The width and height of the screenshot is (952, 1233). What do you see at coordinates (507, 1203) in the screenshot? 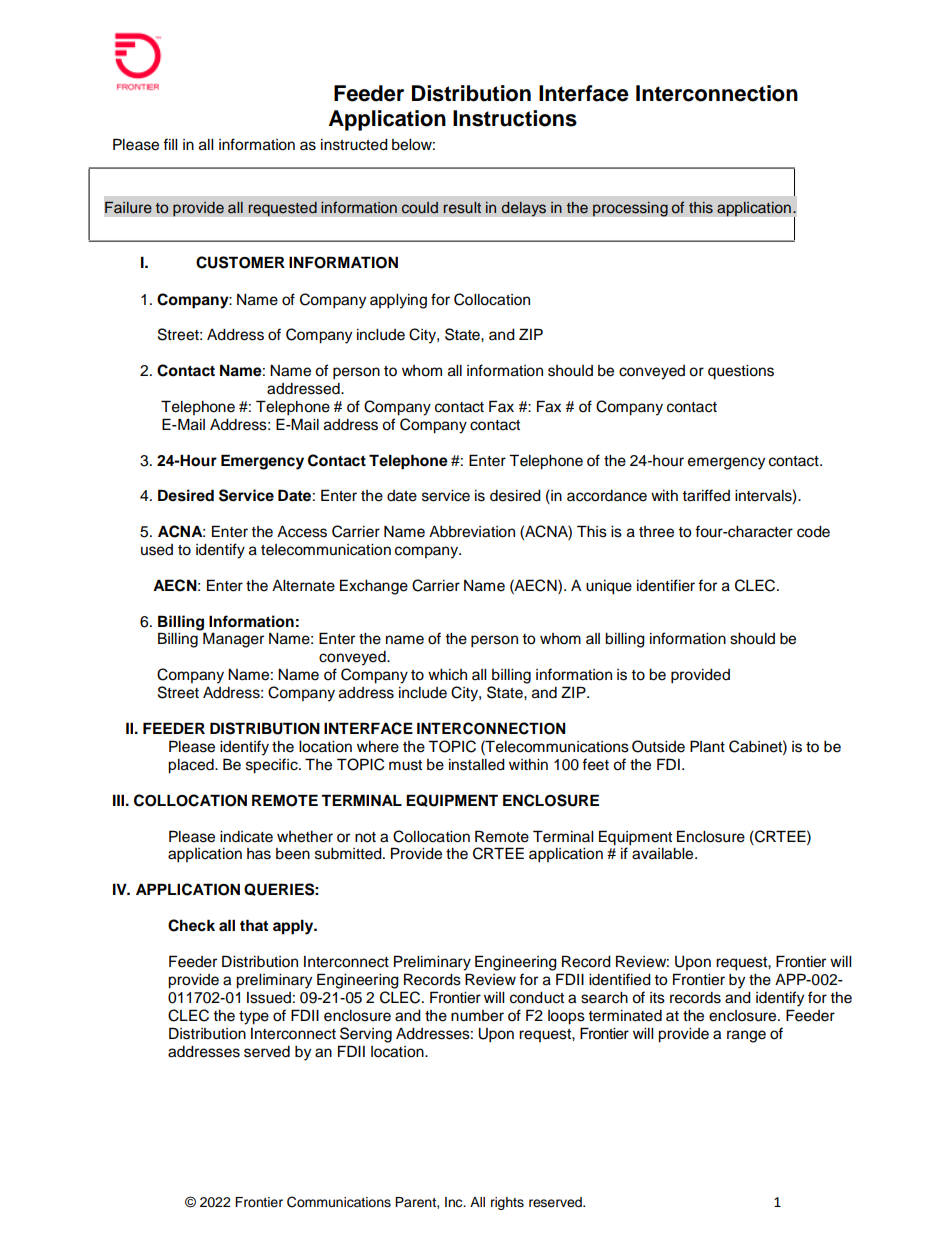
I see `rights` at bounding box center [507, 1203].
